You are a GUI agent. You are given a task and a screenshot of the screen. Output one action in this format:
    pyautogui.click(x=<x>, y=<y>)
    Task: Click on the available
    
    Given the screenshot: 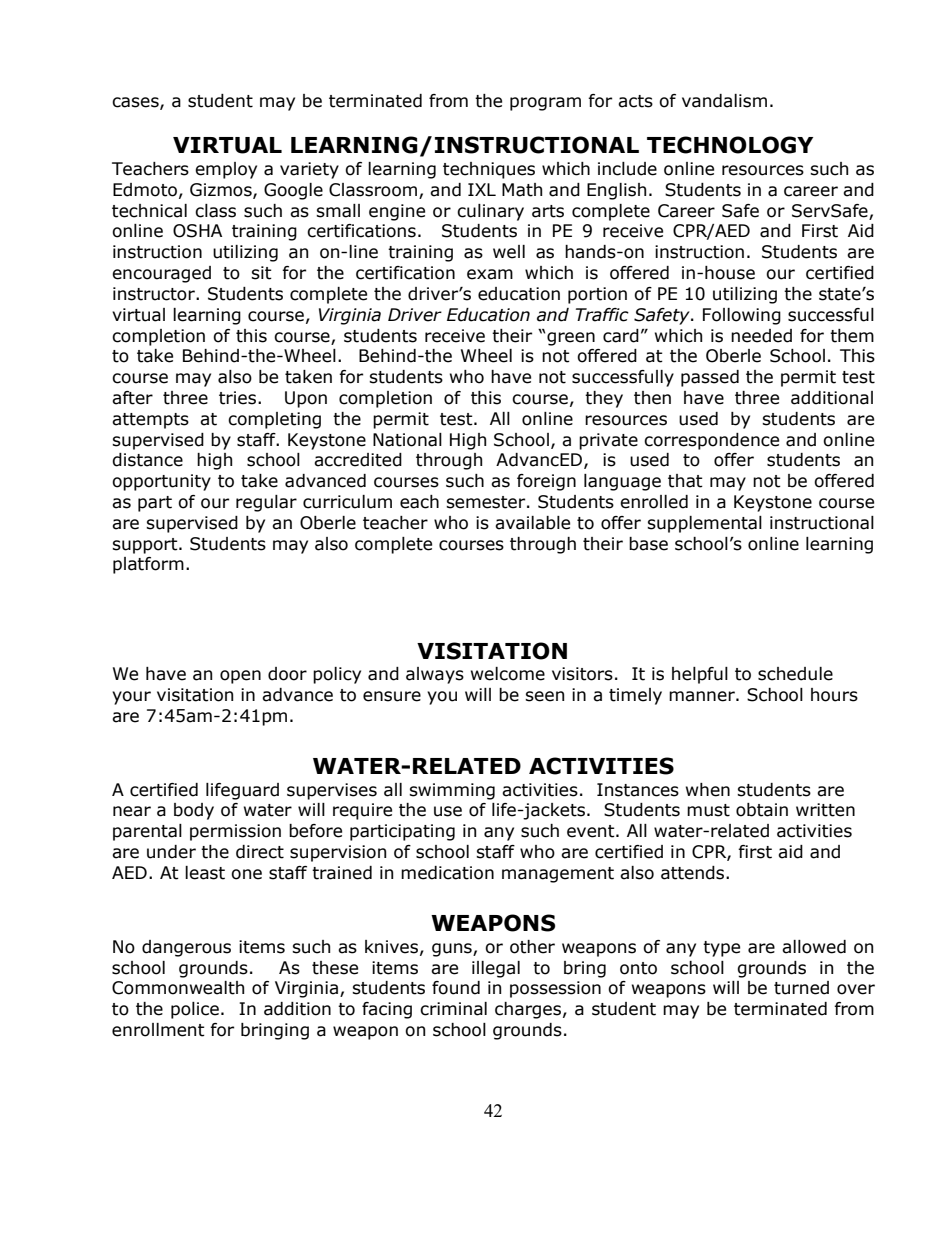 What is the action you would take?
    pyautogui.click(x=532, y=523)
